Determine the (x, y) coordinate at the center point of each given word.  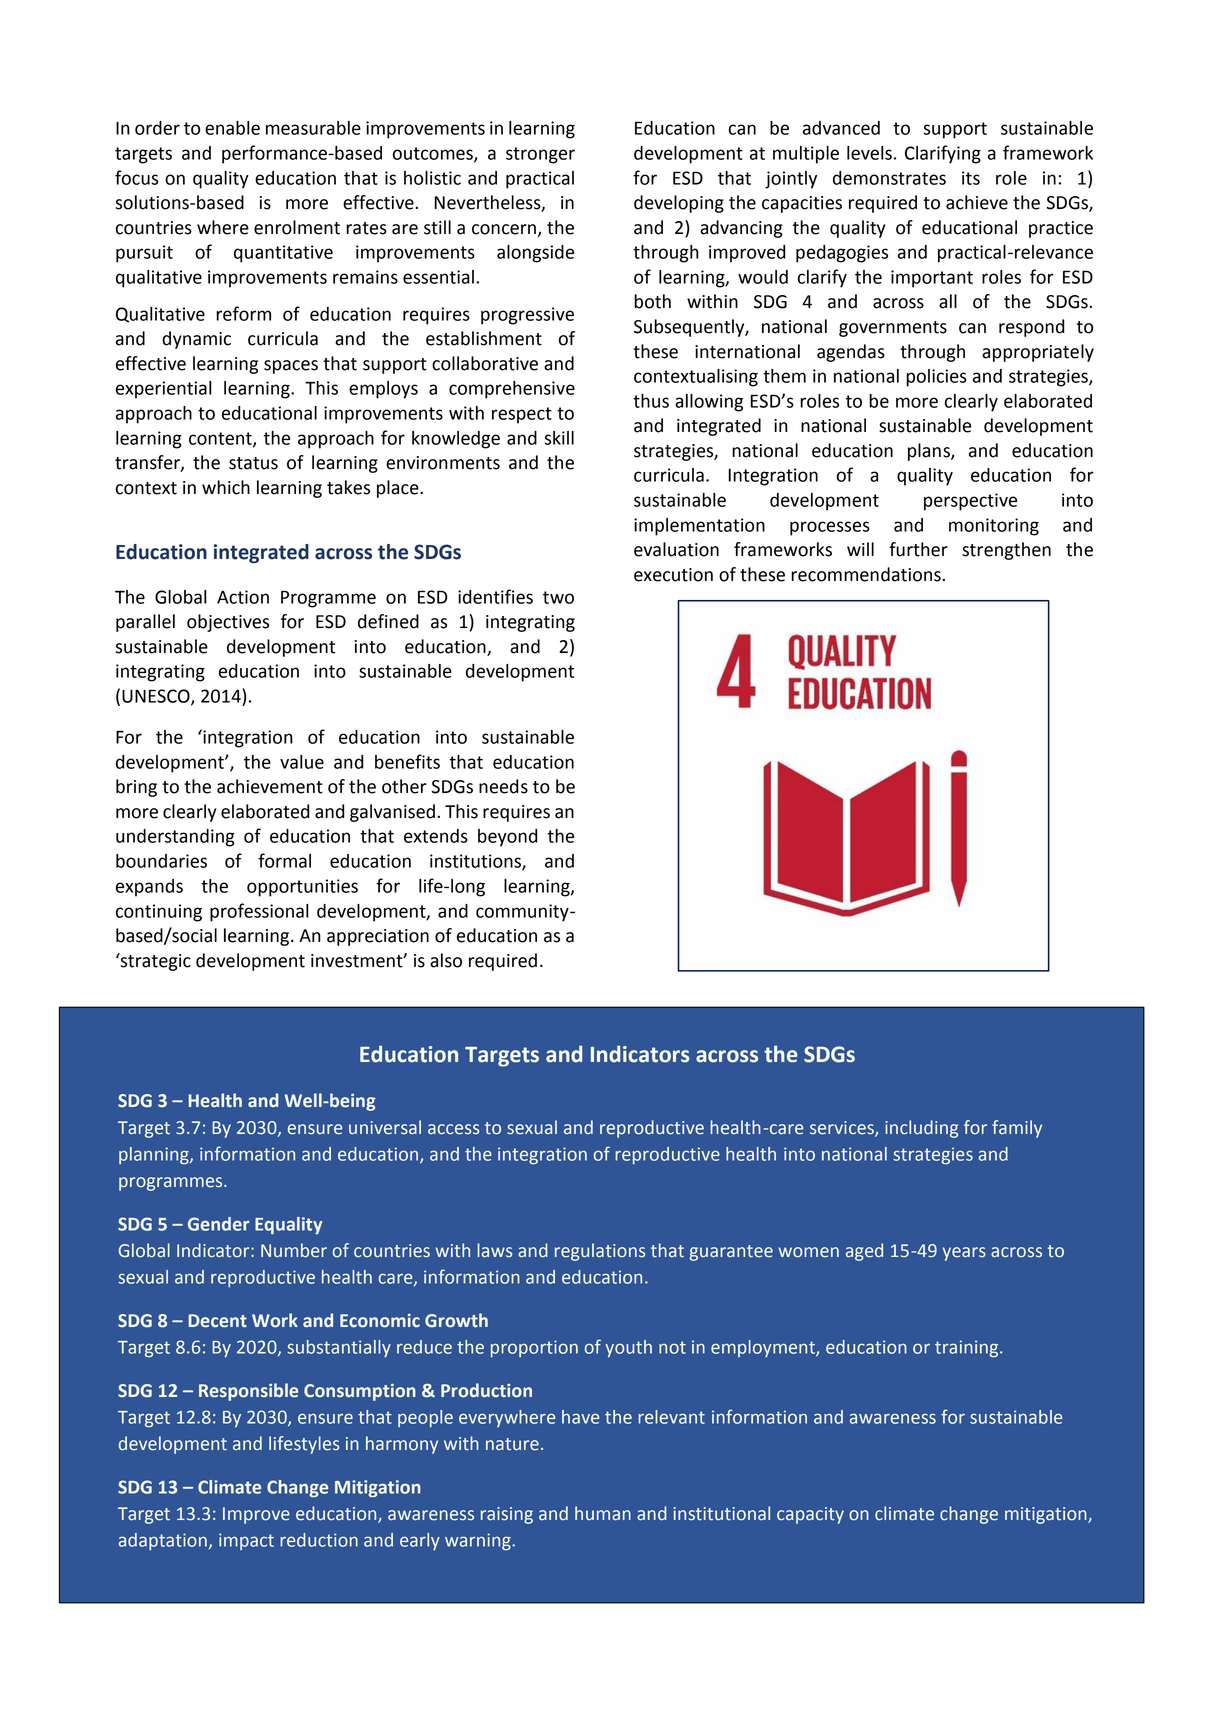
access (453, 1129)
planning (155, 1156)
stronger (540, 155)
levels (869, 153)
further (918, 549)
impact (246, 1541)
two (558, 597)
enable (232, 128)
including (921, 1129)
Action (243, 597)
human (603, 1513)
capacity (810, 1515)
